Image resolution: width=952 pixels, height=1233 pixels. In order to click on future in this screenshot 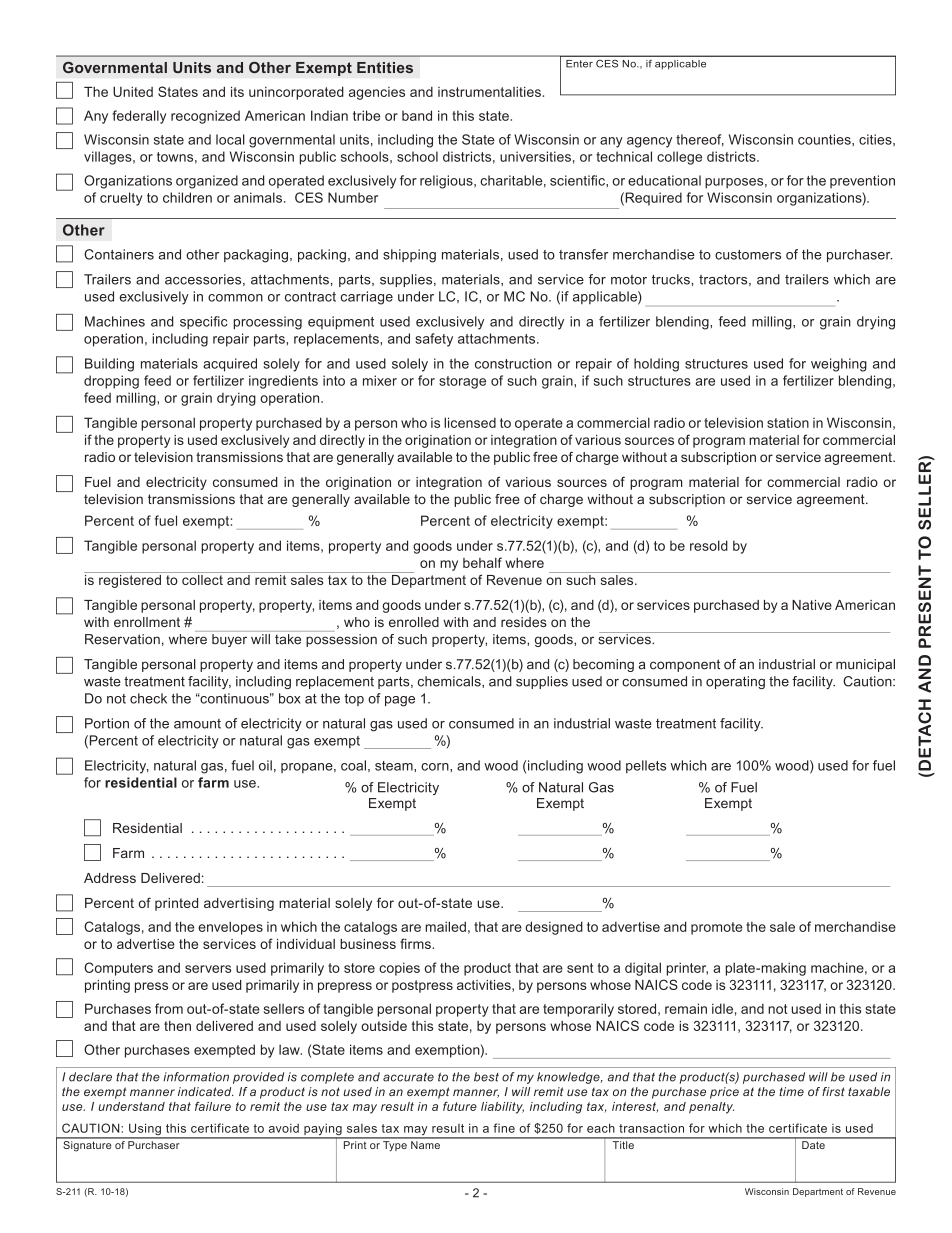, I will do `click(460, 1106)`.
